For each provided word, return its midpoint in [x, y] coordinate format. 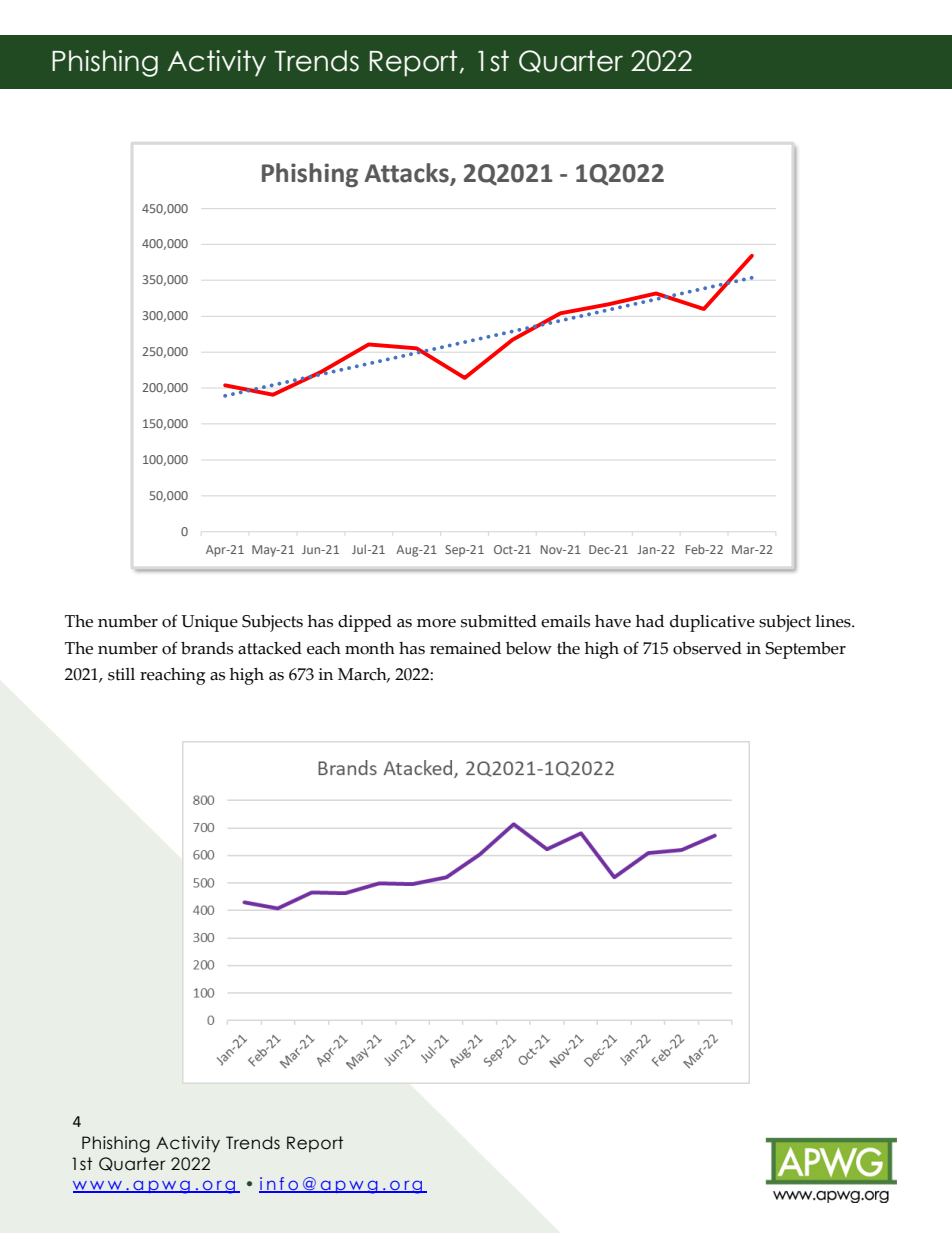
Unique [209, 623]
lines [834, 621]
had [650, 621]
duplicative [712, 623]
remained [465, 648]
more [436, 623]
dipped [365, 623]
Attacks [407, 174]
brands [207, 648]
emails [565, 621]
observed [707, 648]
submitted [499, 621]
